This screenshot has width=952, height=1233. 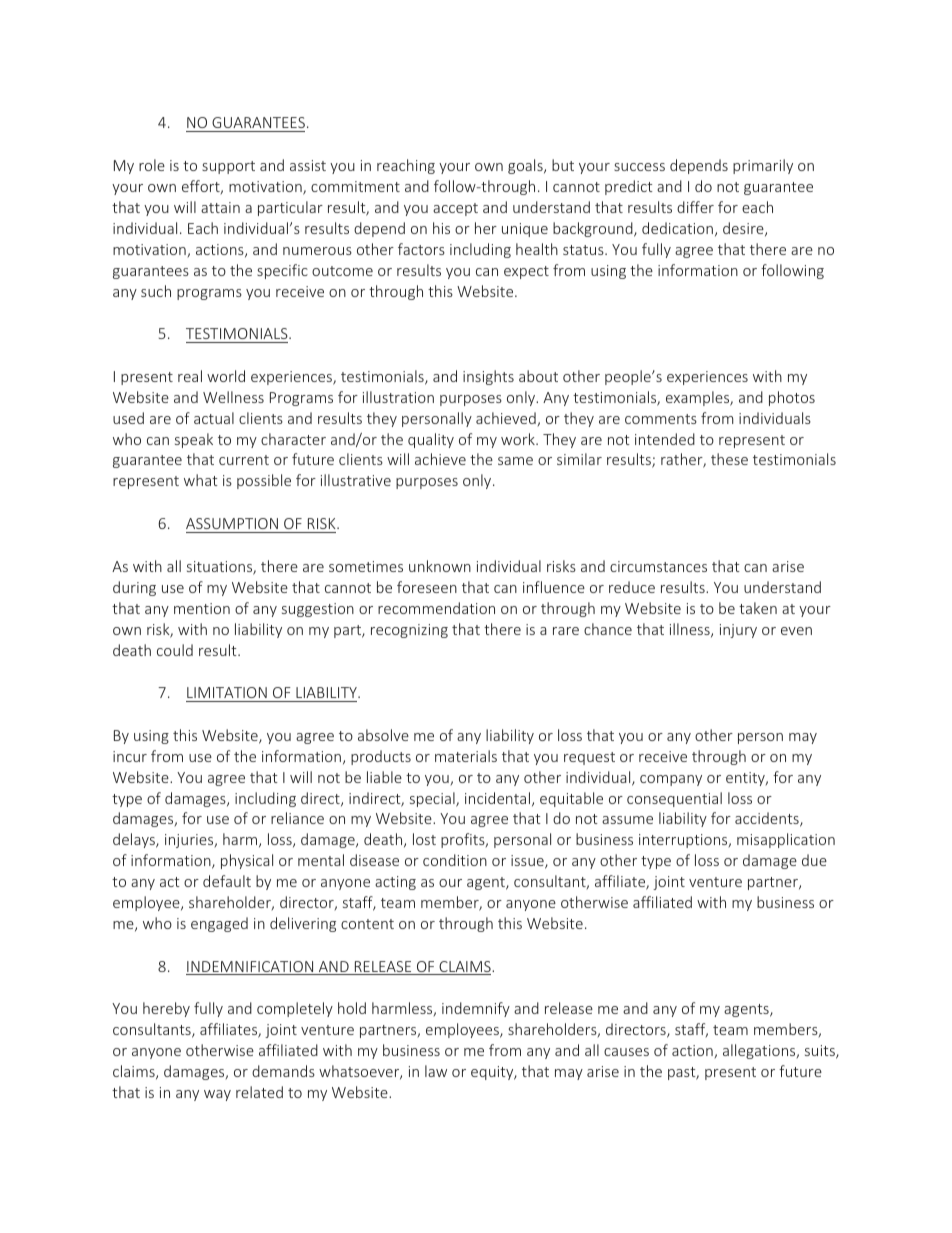 What do you see at coordinates (763, 166) in the screenshot?
I see `primarily` at bounding box center [763, 166].
